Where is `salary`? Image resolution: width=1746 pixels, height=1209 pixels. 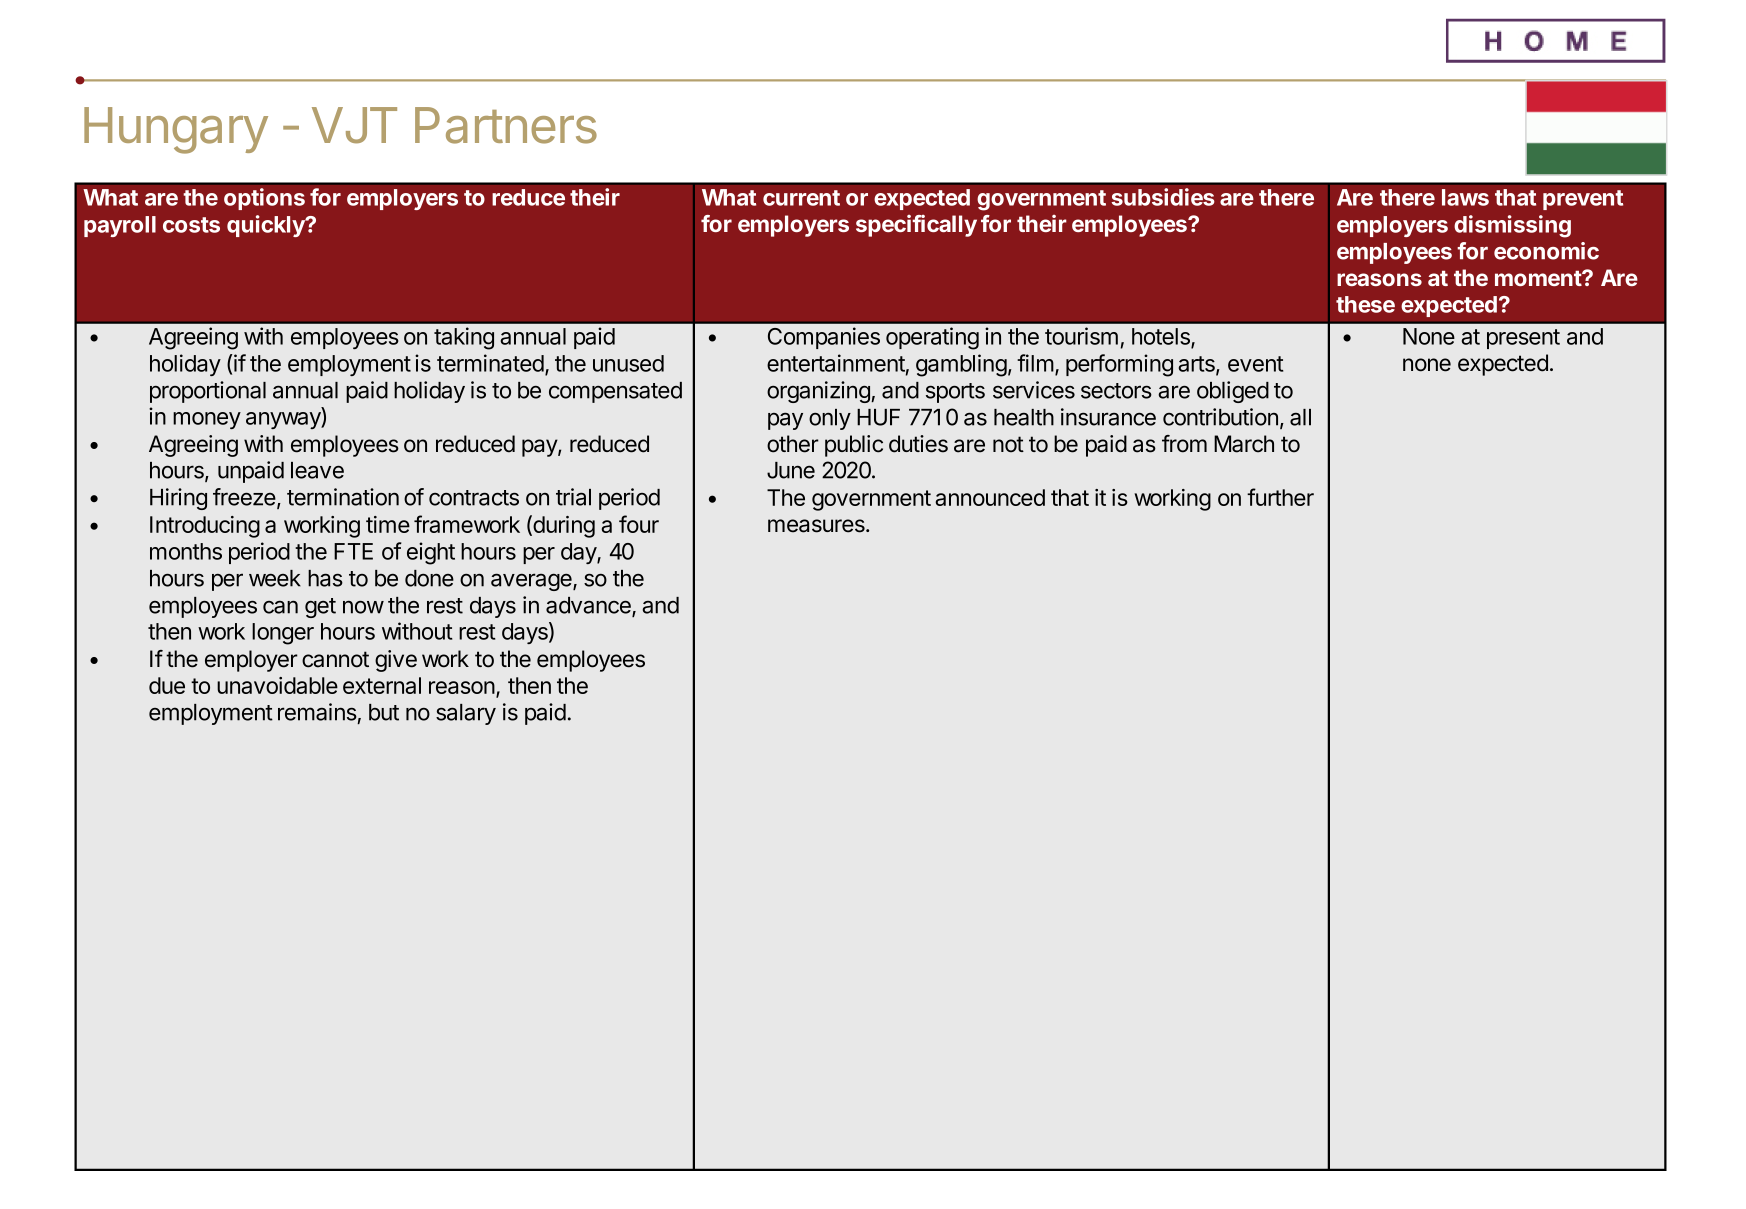 salary is located at coordinates (466, 714).
